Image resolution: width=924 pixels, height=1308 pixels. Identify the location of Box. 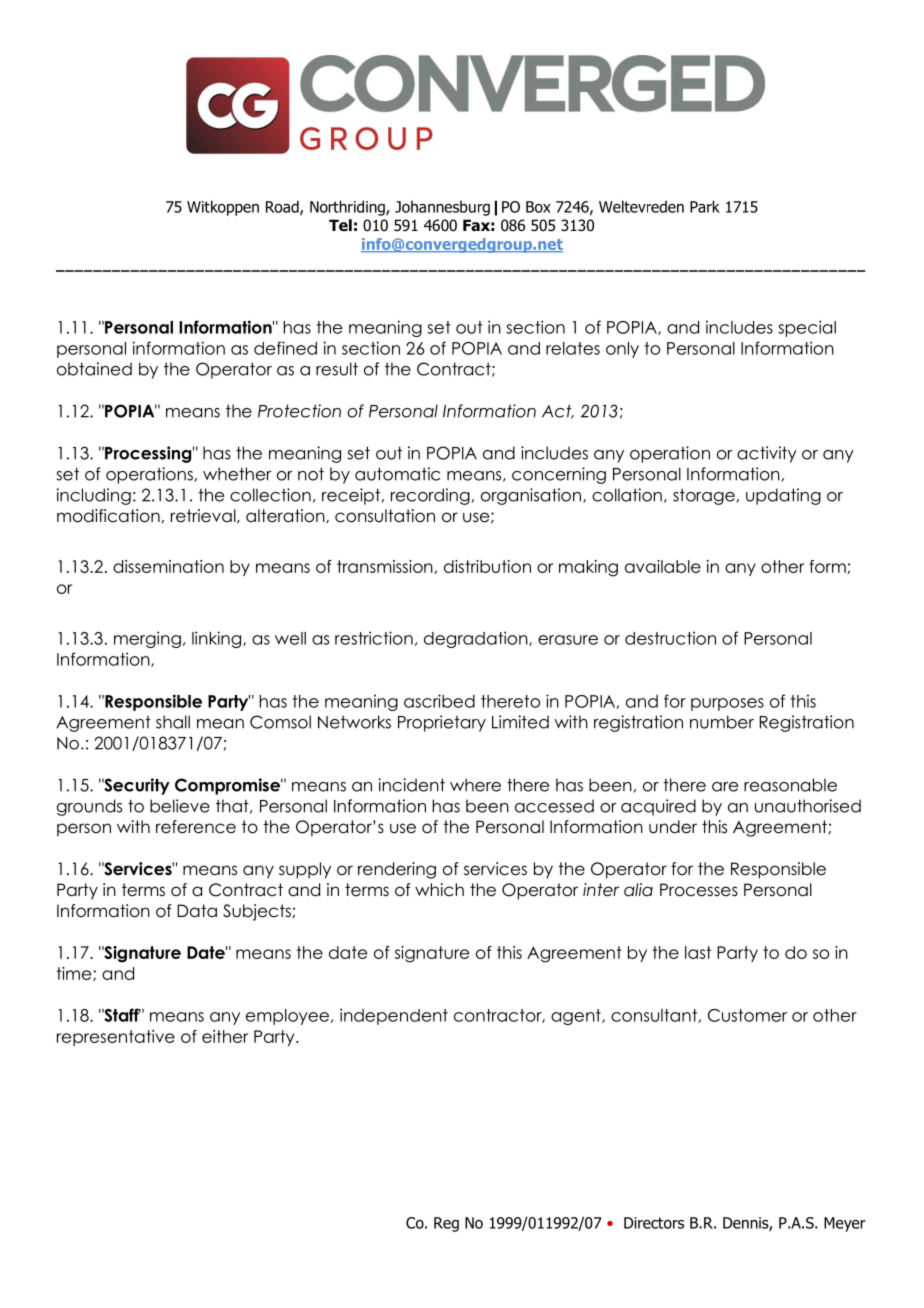
(538, 207).
